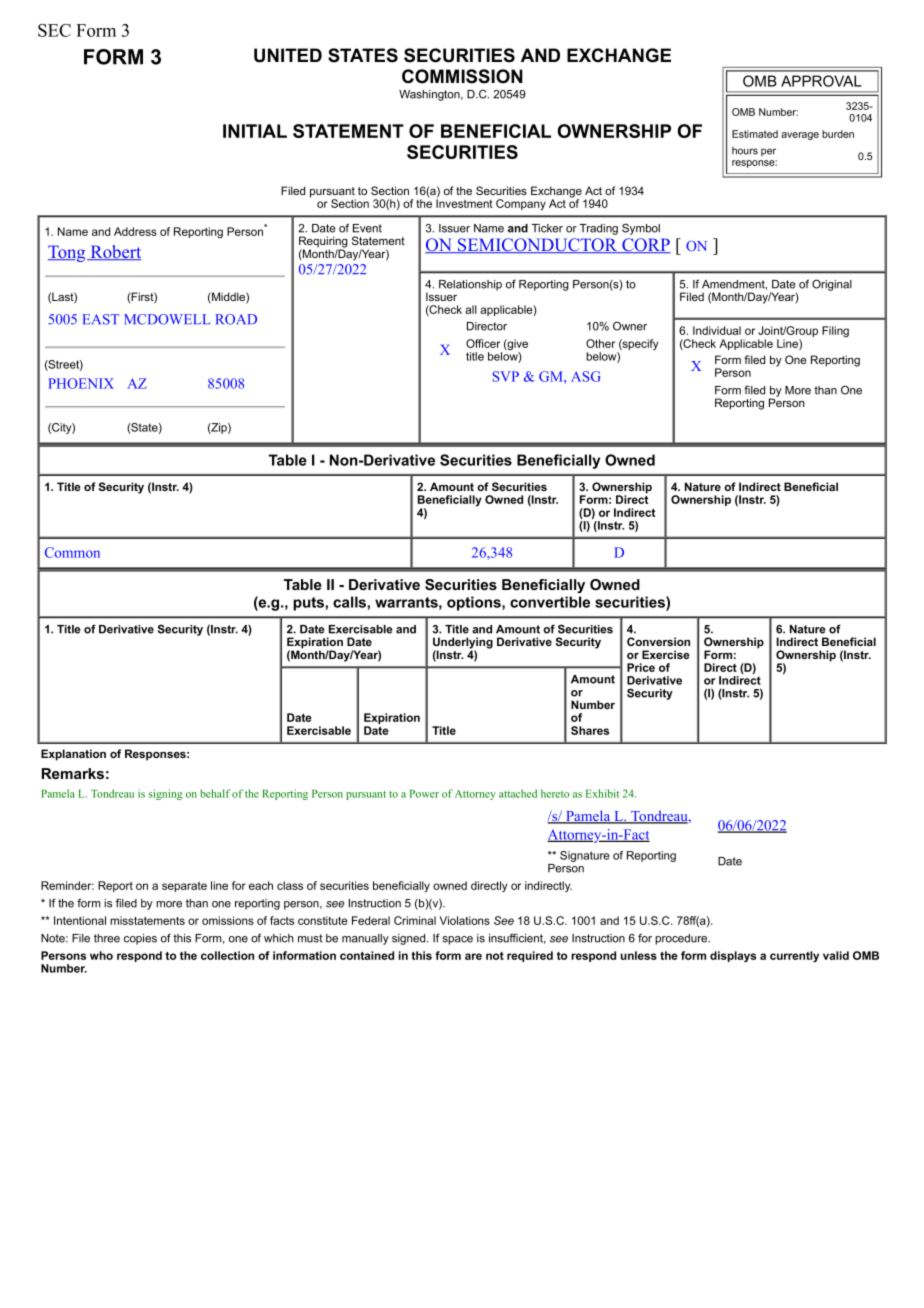 The width and height of the screenshot is (924, 1308). What do you see at coordinates (462, 76) in the screenshot?
I see `COMMISSION` at bounding box center [462, 76].
